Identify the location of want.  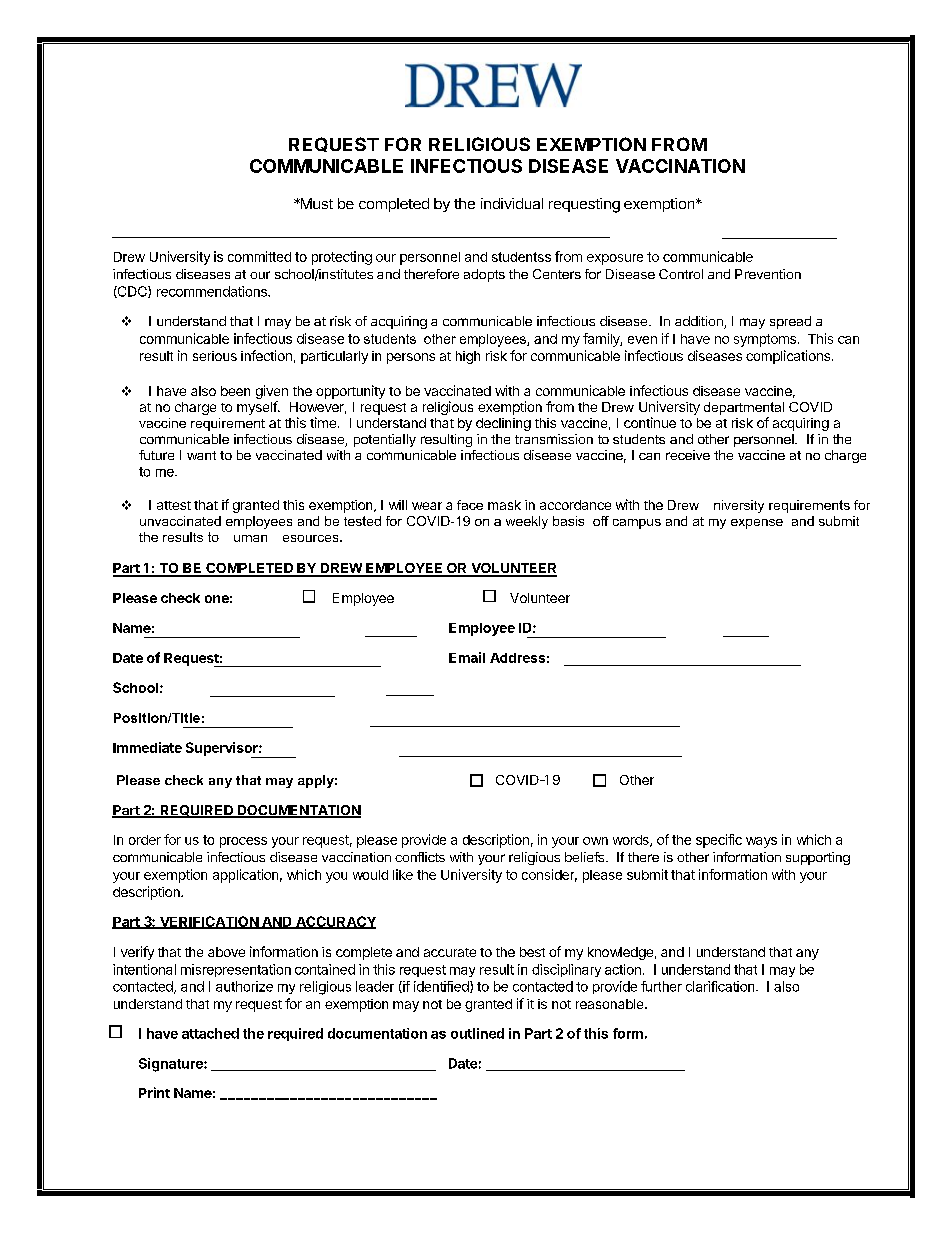
(201, 455).
